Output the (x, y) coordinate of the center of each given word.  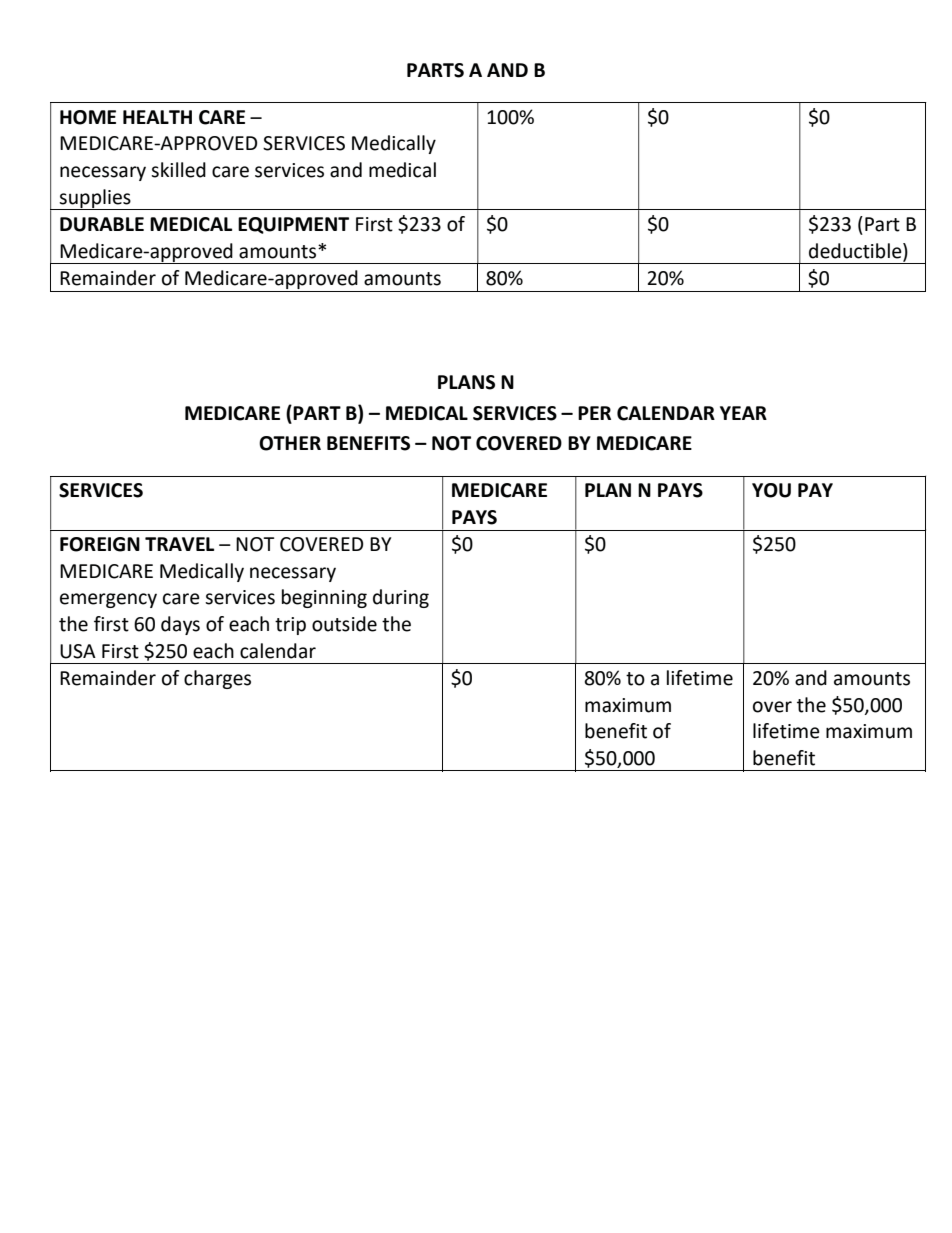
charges (217, 679)
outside (344, 624)
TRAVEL (179, 544)
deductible (856, 251)
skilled (178, 170)
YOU (771, 490)
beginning (324, 598)
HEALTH (157, 117)
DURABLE (102, 224)
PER (594, 413)
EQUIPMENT (293, 225)
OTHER (290, 443)
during (401, 598)
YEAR (743, 413)
